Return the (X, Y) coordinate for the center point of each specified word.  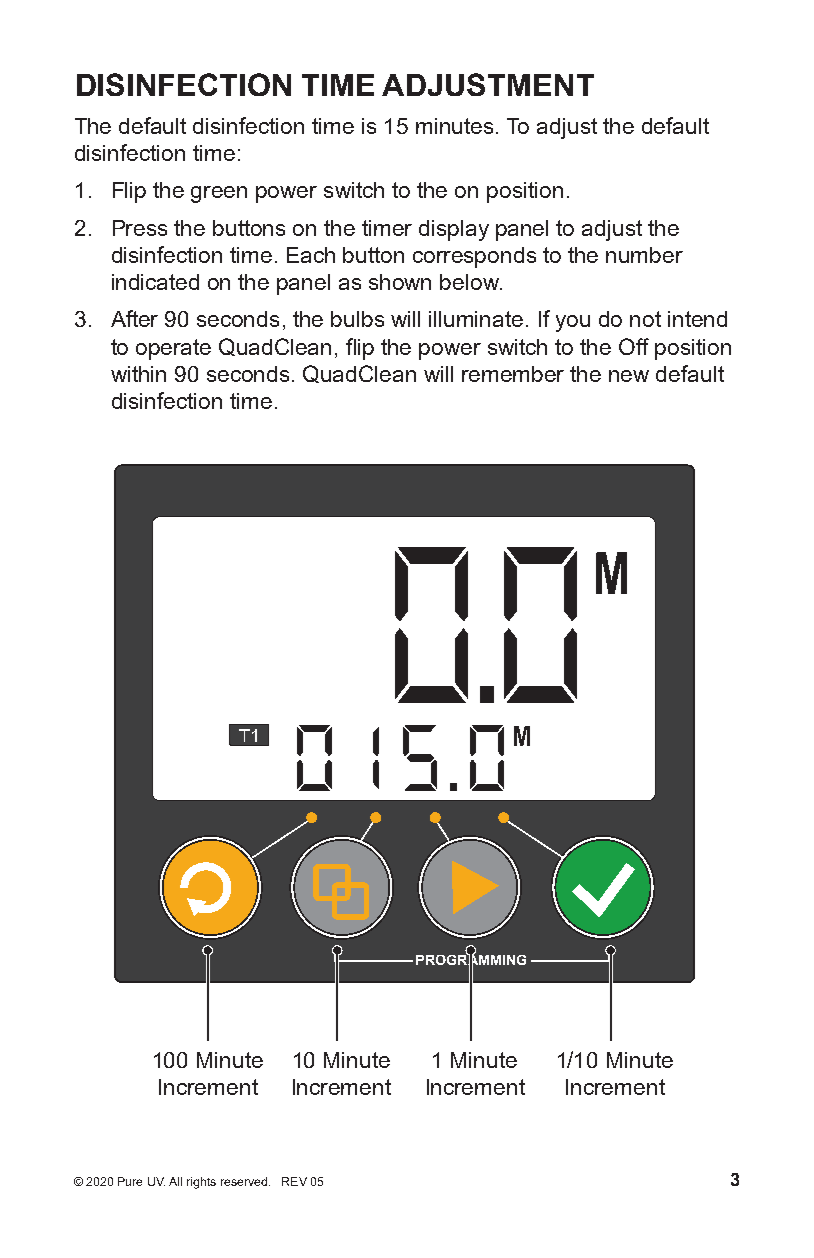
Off (634, 346)
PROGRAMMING (471, 960)
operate (173, 349)
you (573, 323)
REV (294, 1181)
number (644, 255)
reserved (244, 1181)
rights (201, 1183)
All (175, 1181)
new (629, 376)
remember (513, 374)
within (138, 374)
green (219, 194)
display (454, 230)
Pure (130, 1181)
